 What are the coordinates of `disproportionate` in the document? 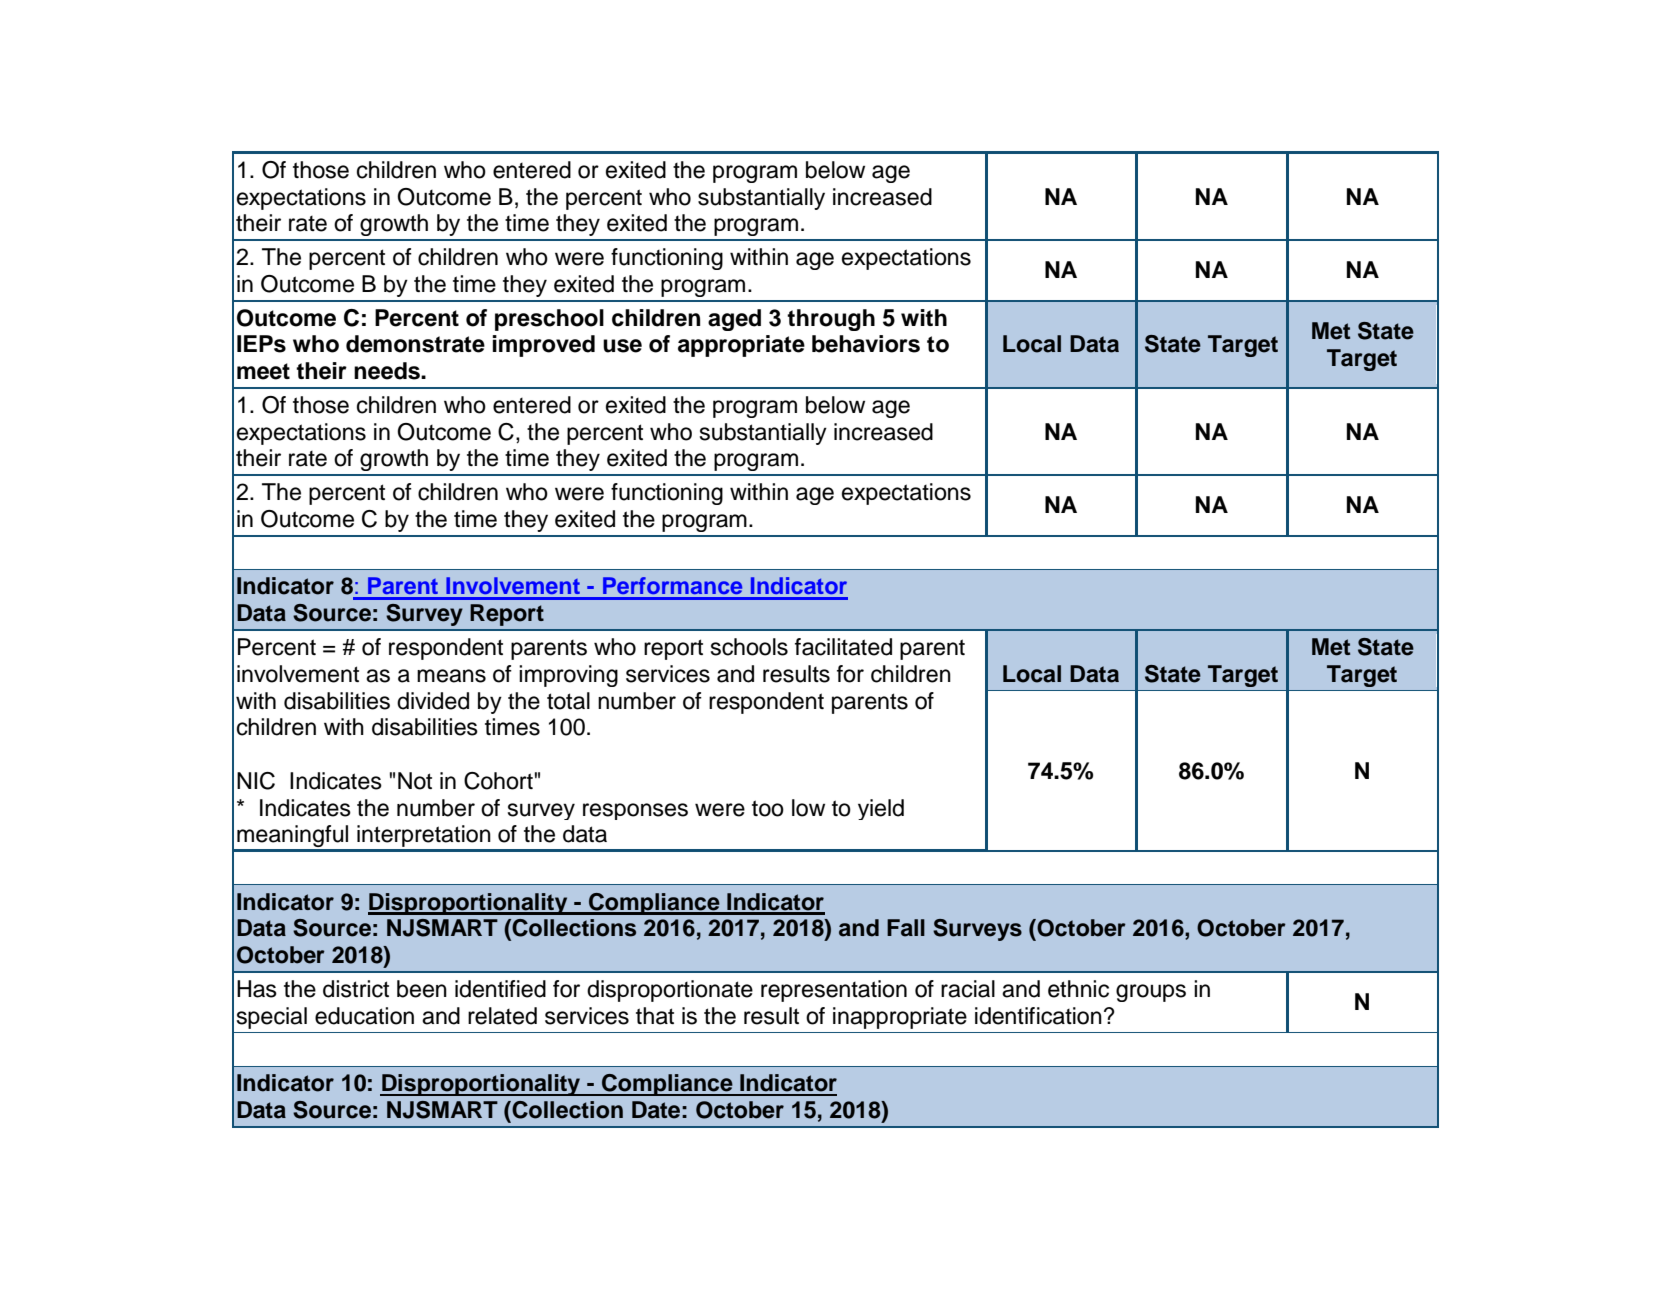 It's located at (670, 991).
